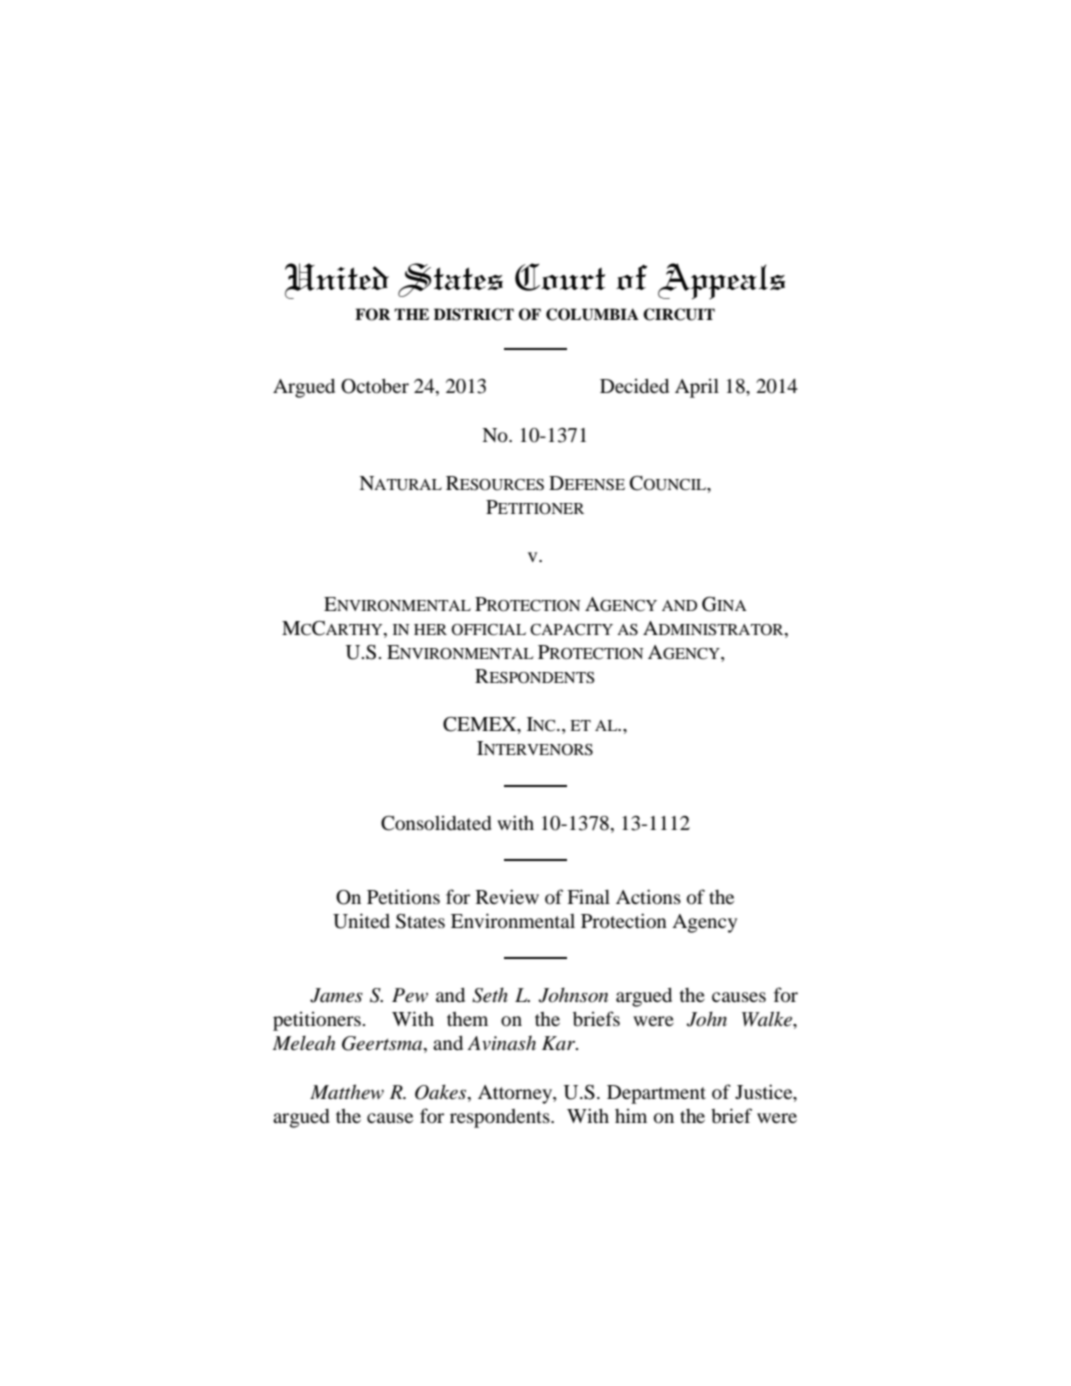  What do you see at coordinates (560, 277) in the page?
I see `Court` at bounding box center [560, 277].
